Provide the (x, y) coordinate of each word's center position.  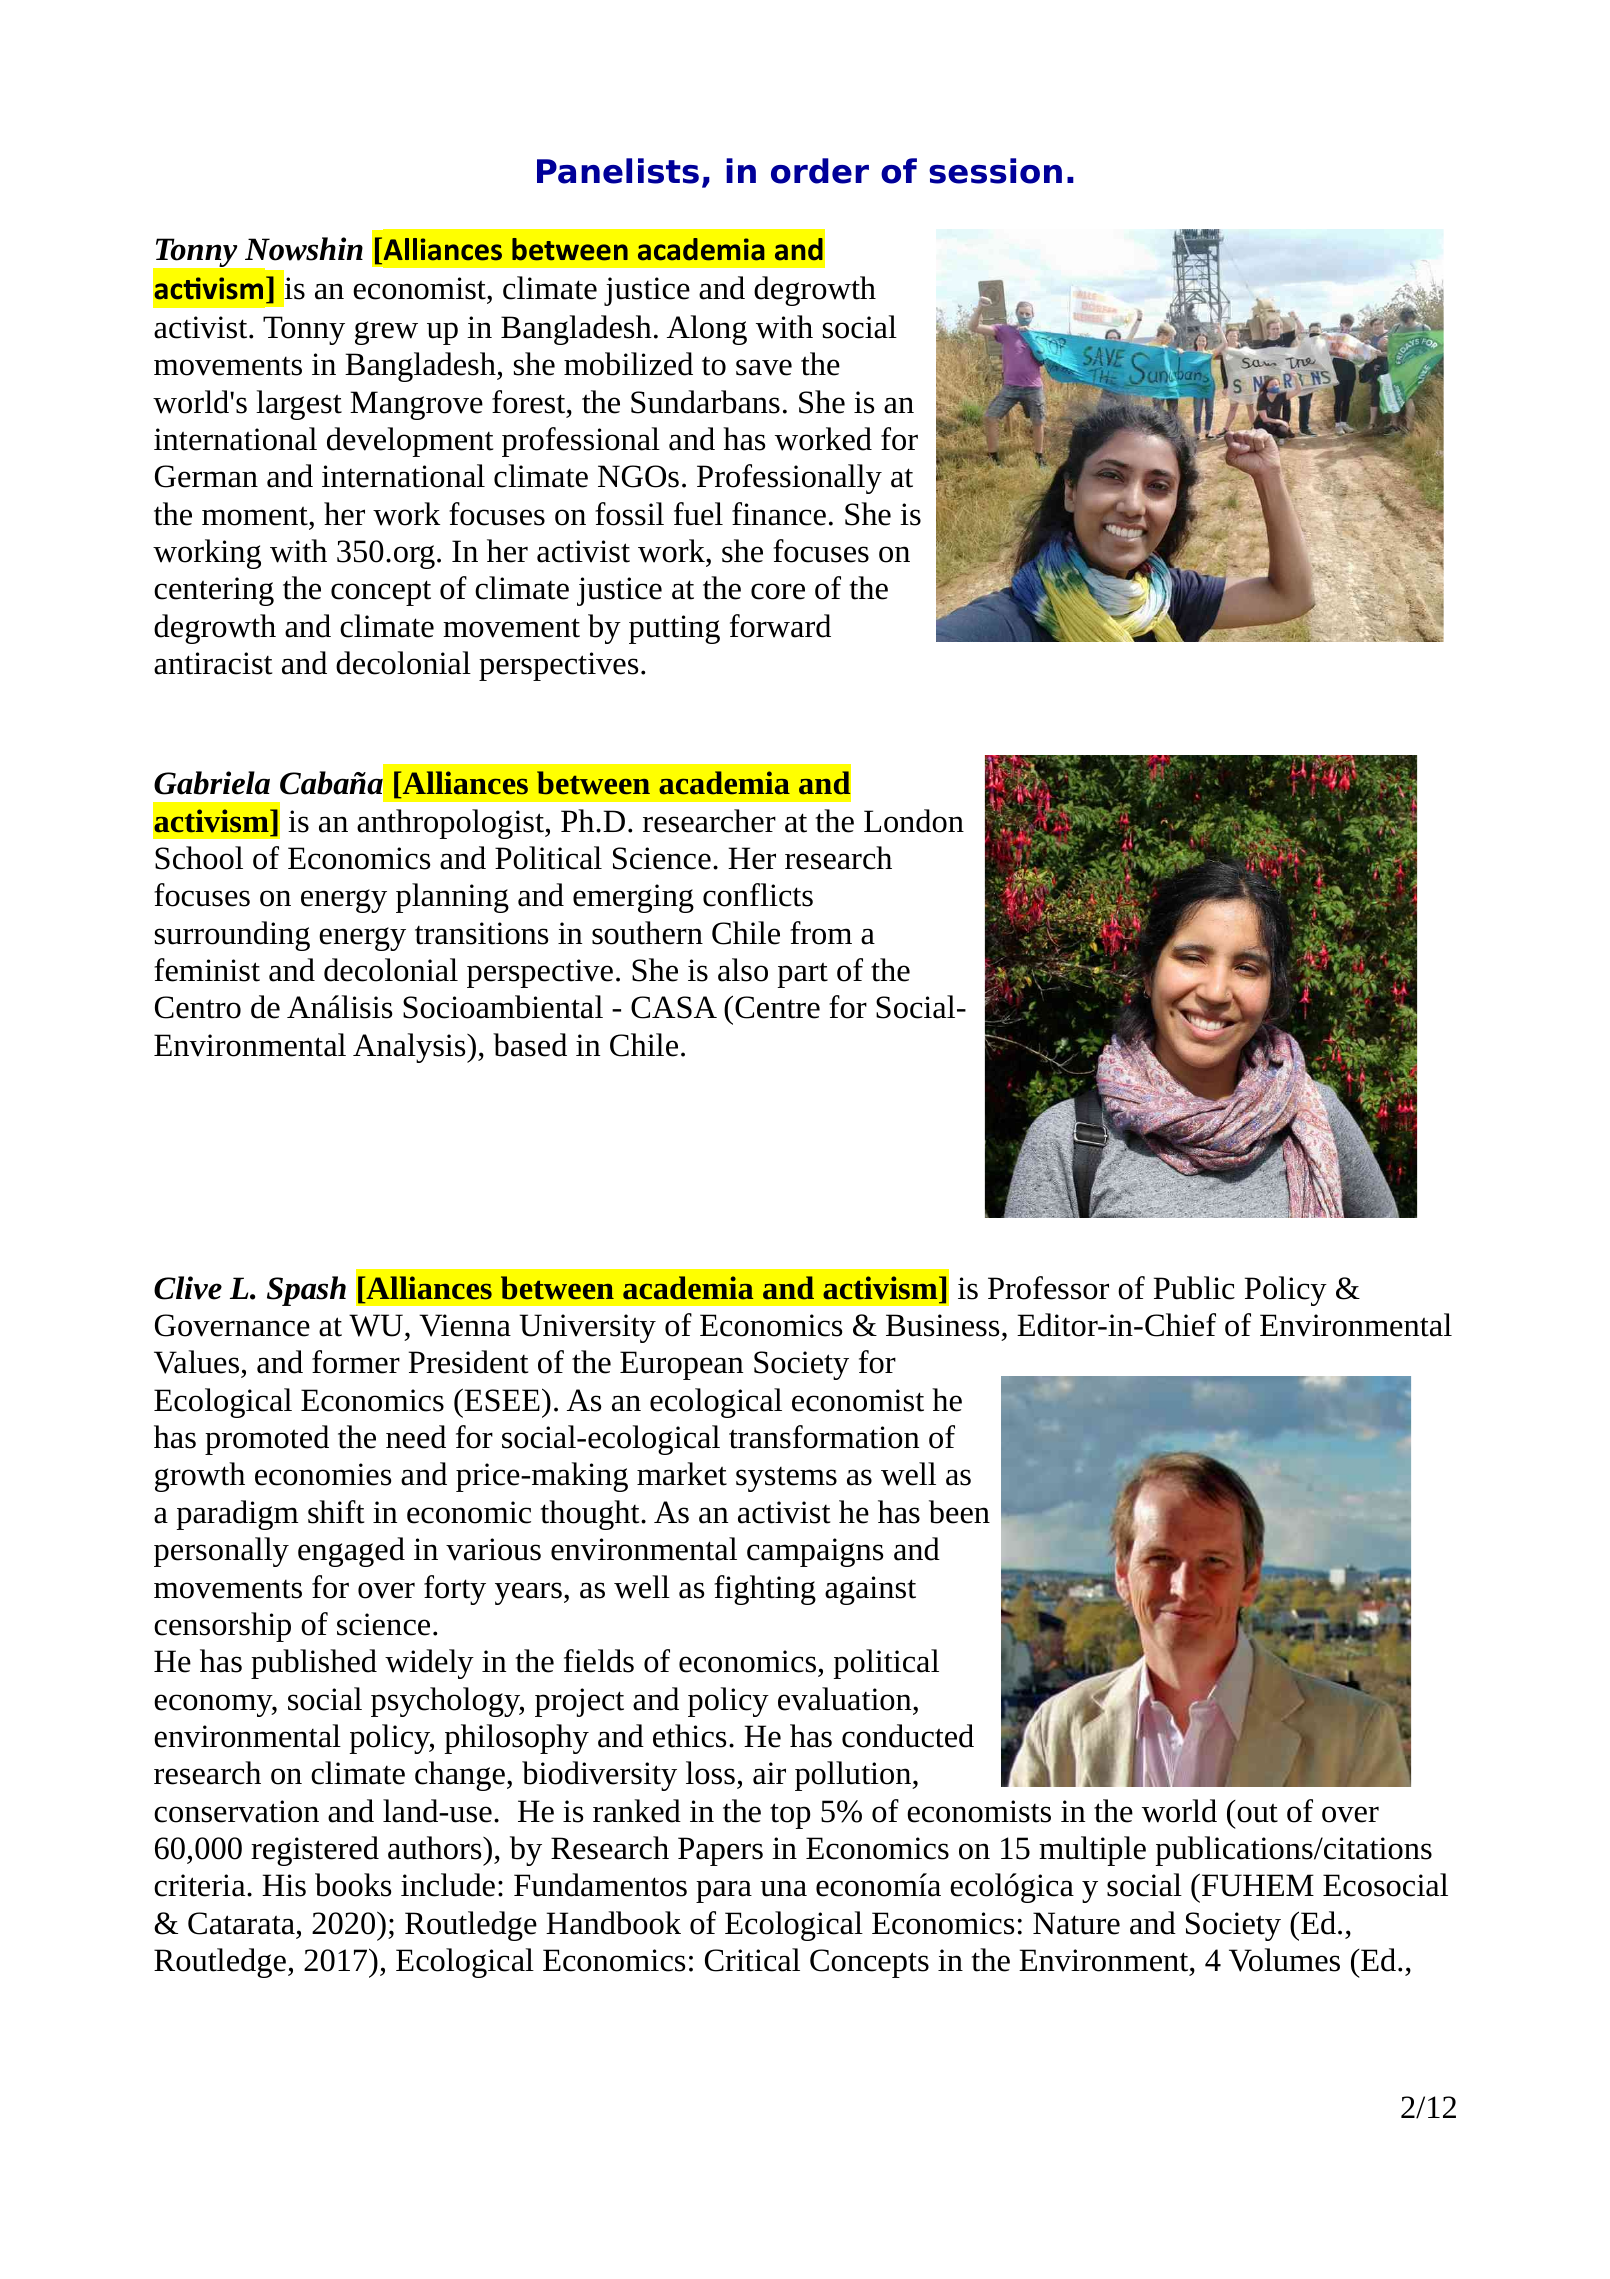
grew (386, 333)
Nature (1076, 1923)
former (356, 1362)
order (820, 171)
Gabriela (212, 783)
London (914, 821)
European (681, 1365)
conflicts (758, 895)
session (995, 171)
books (353, 1885)
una (783, 1888)
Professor (1048, 1288)
